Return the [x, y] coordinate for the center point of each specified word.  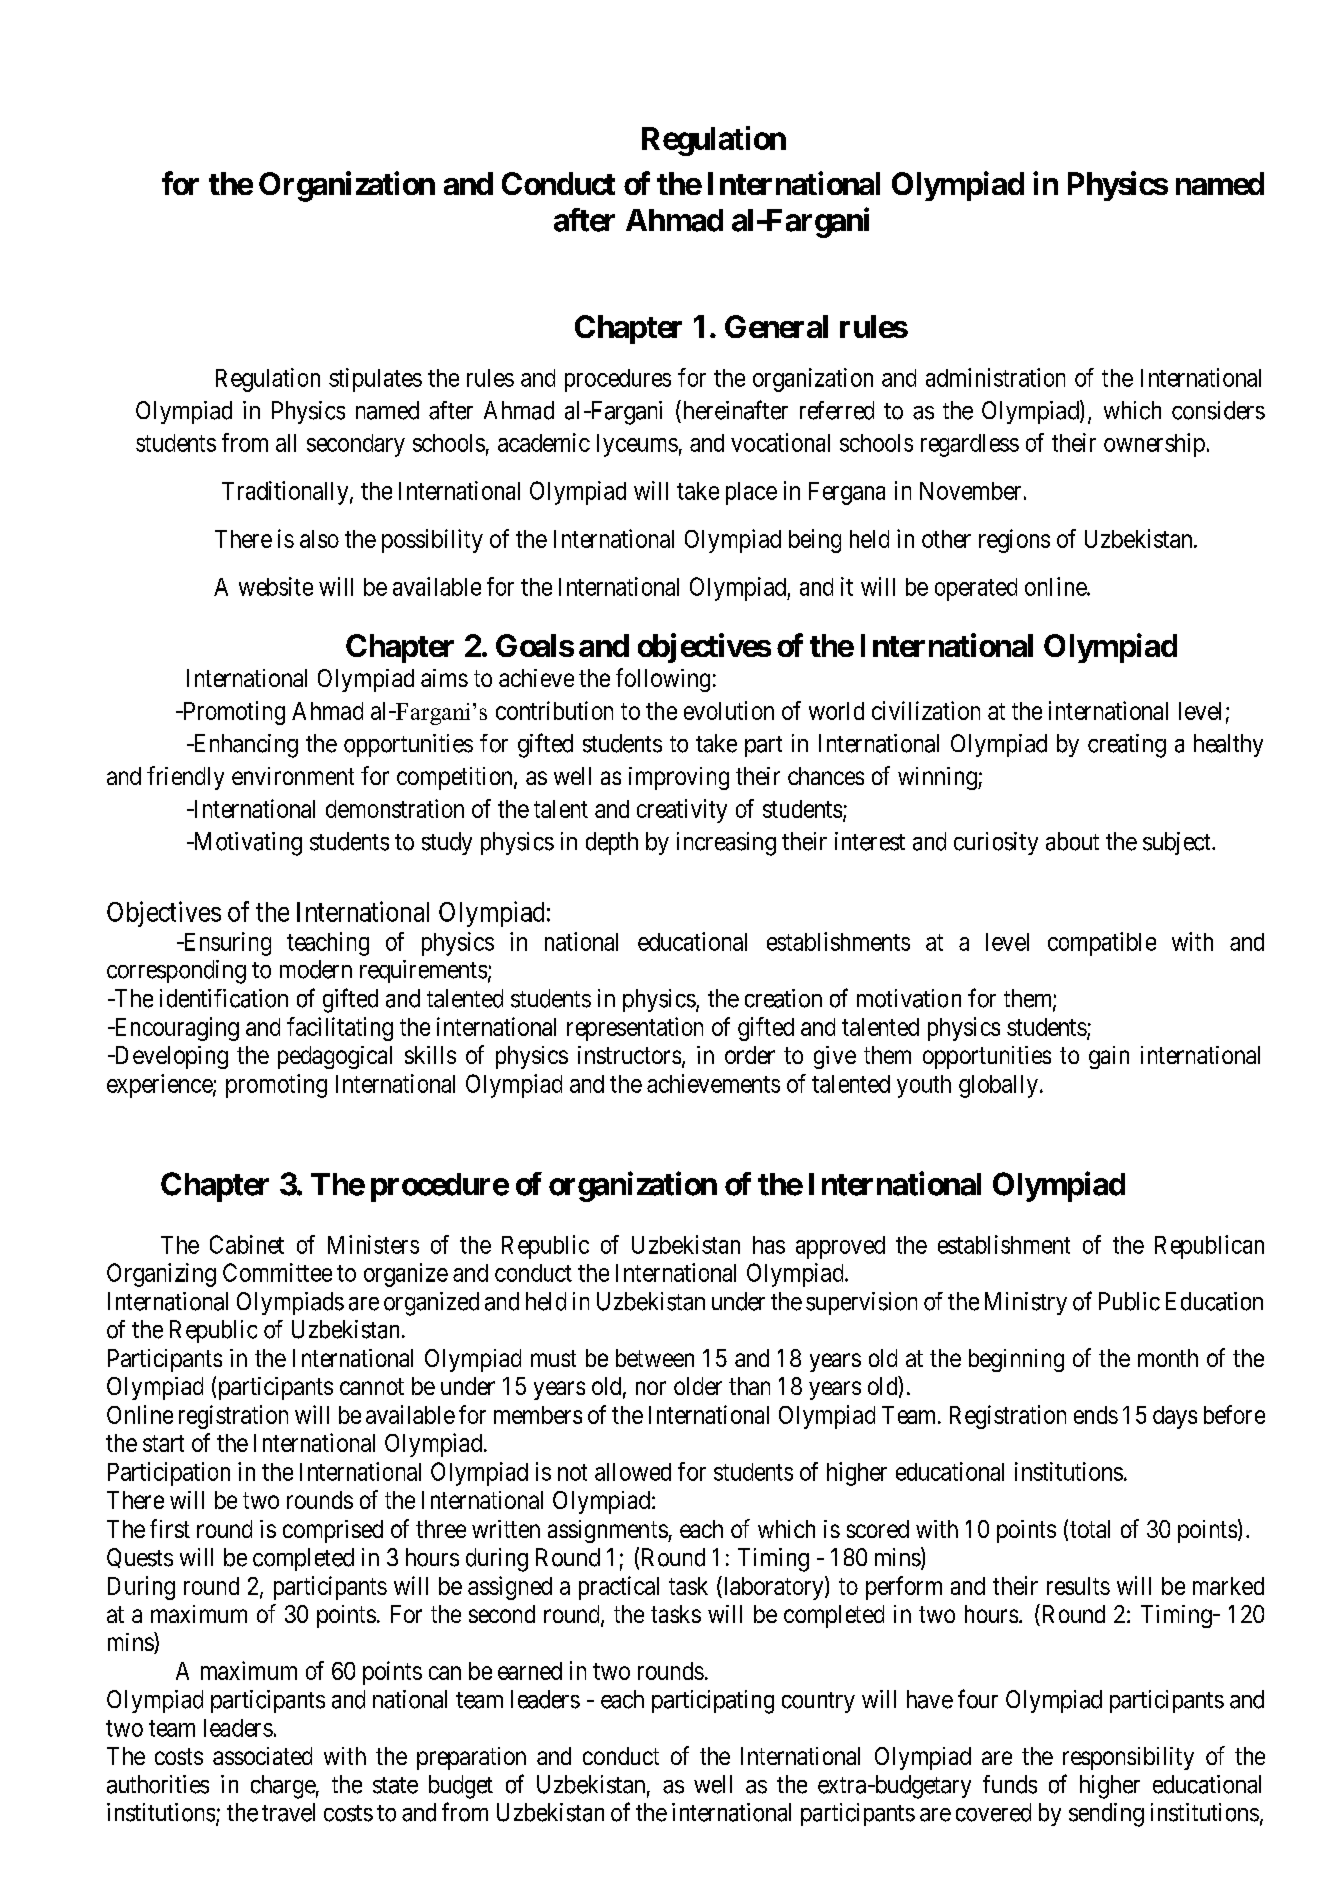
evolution [729, 710]
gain [1109, 1057]
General [776, 326]
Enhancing [244, 746]
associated [262, 1756]
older [698, 1386]
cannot [372, 1386]
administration [995, 377]
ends [1096, 1415]
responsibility [1128, 1758]
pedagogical [335, 1057]
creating [1127, 746]
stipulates [375, 380]
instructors [629, 1055]
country [818, 1702]
